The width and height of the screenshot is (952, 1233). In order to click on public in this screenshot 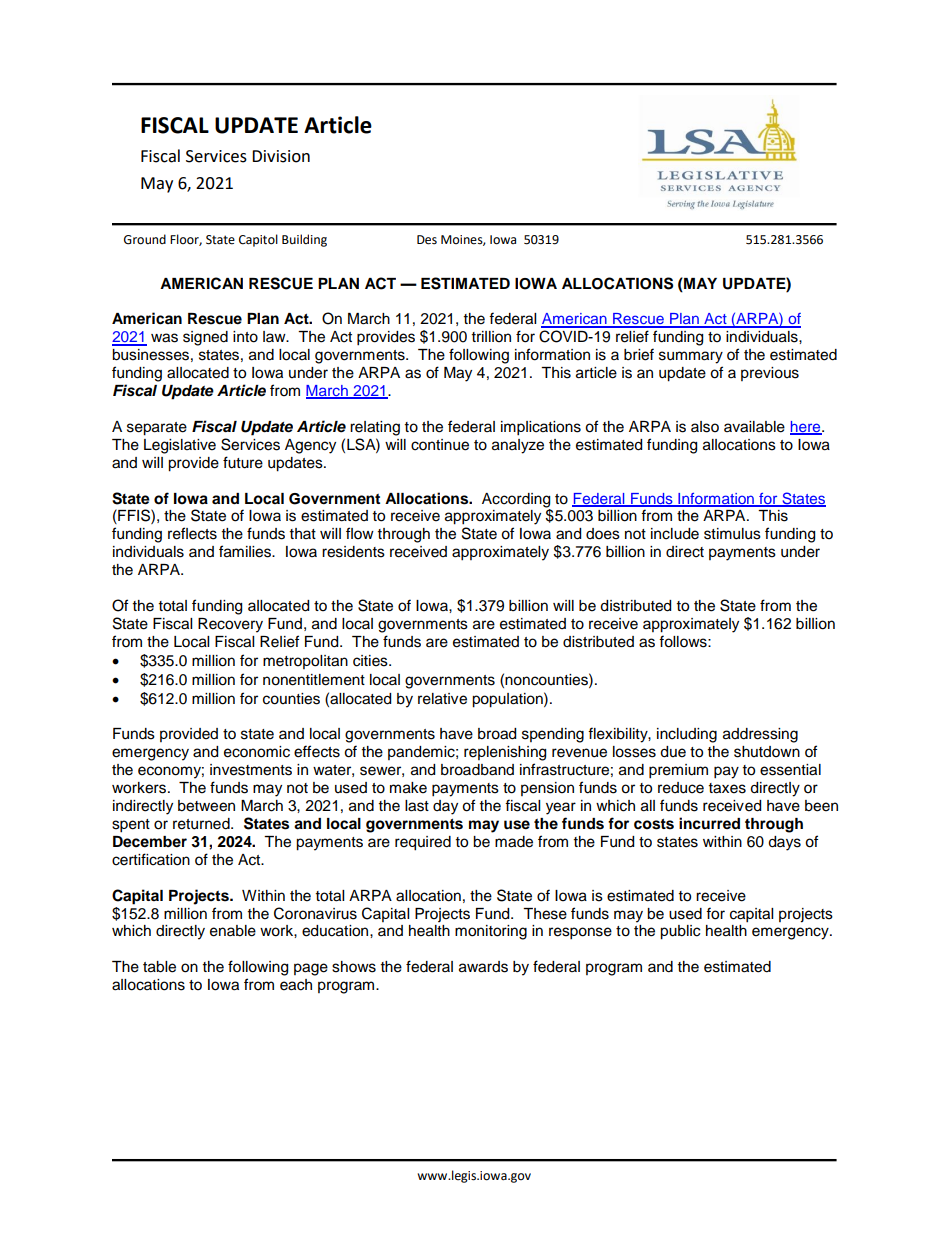, I will do `click(680, 932)`.
